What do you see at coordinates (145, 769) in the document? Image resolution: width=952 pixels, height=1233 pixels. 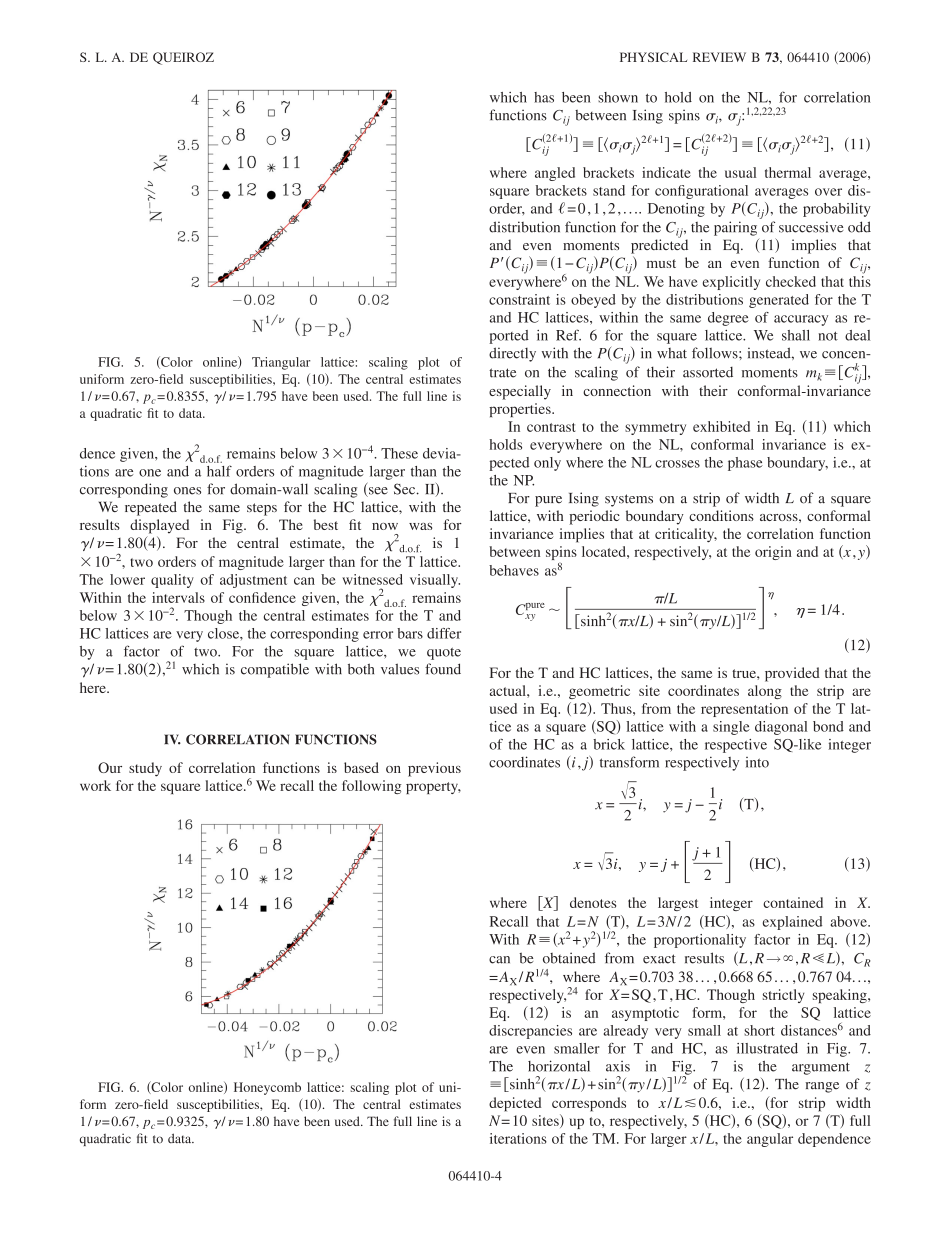 I see `study` at bounding box center [145, 769].
